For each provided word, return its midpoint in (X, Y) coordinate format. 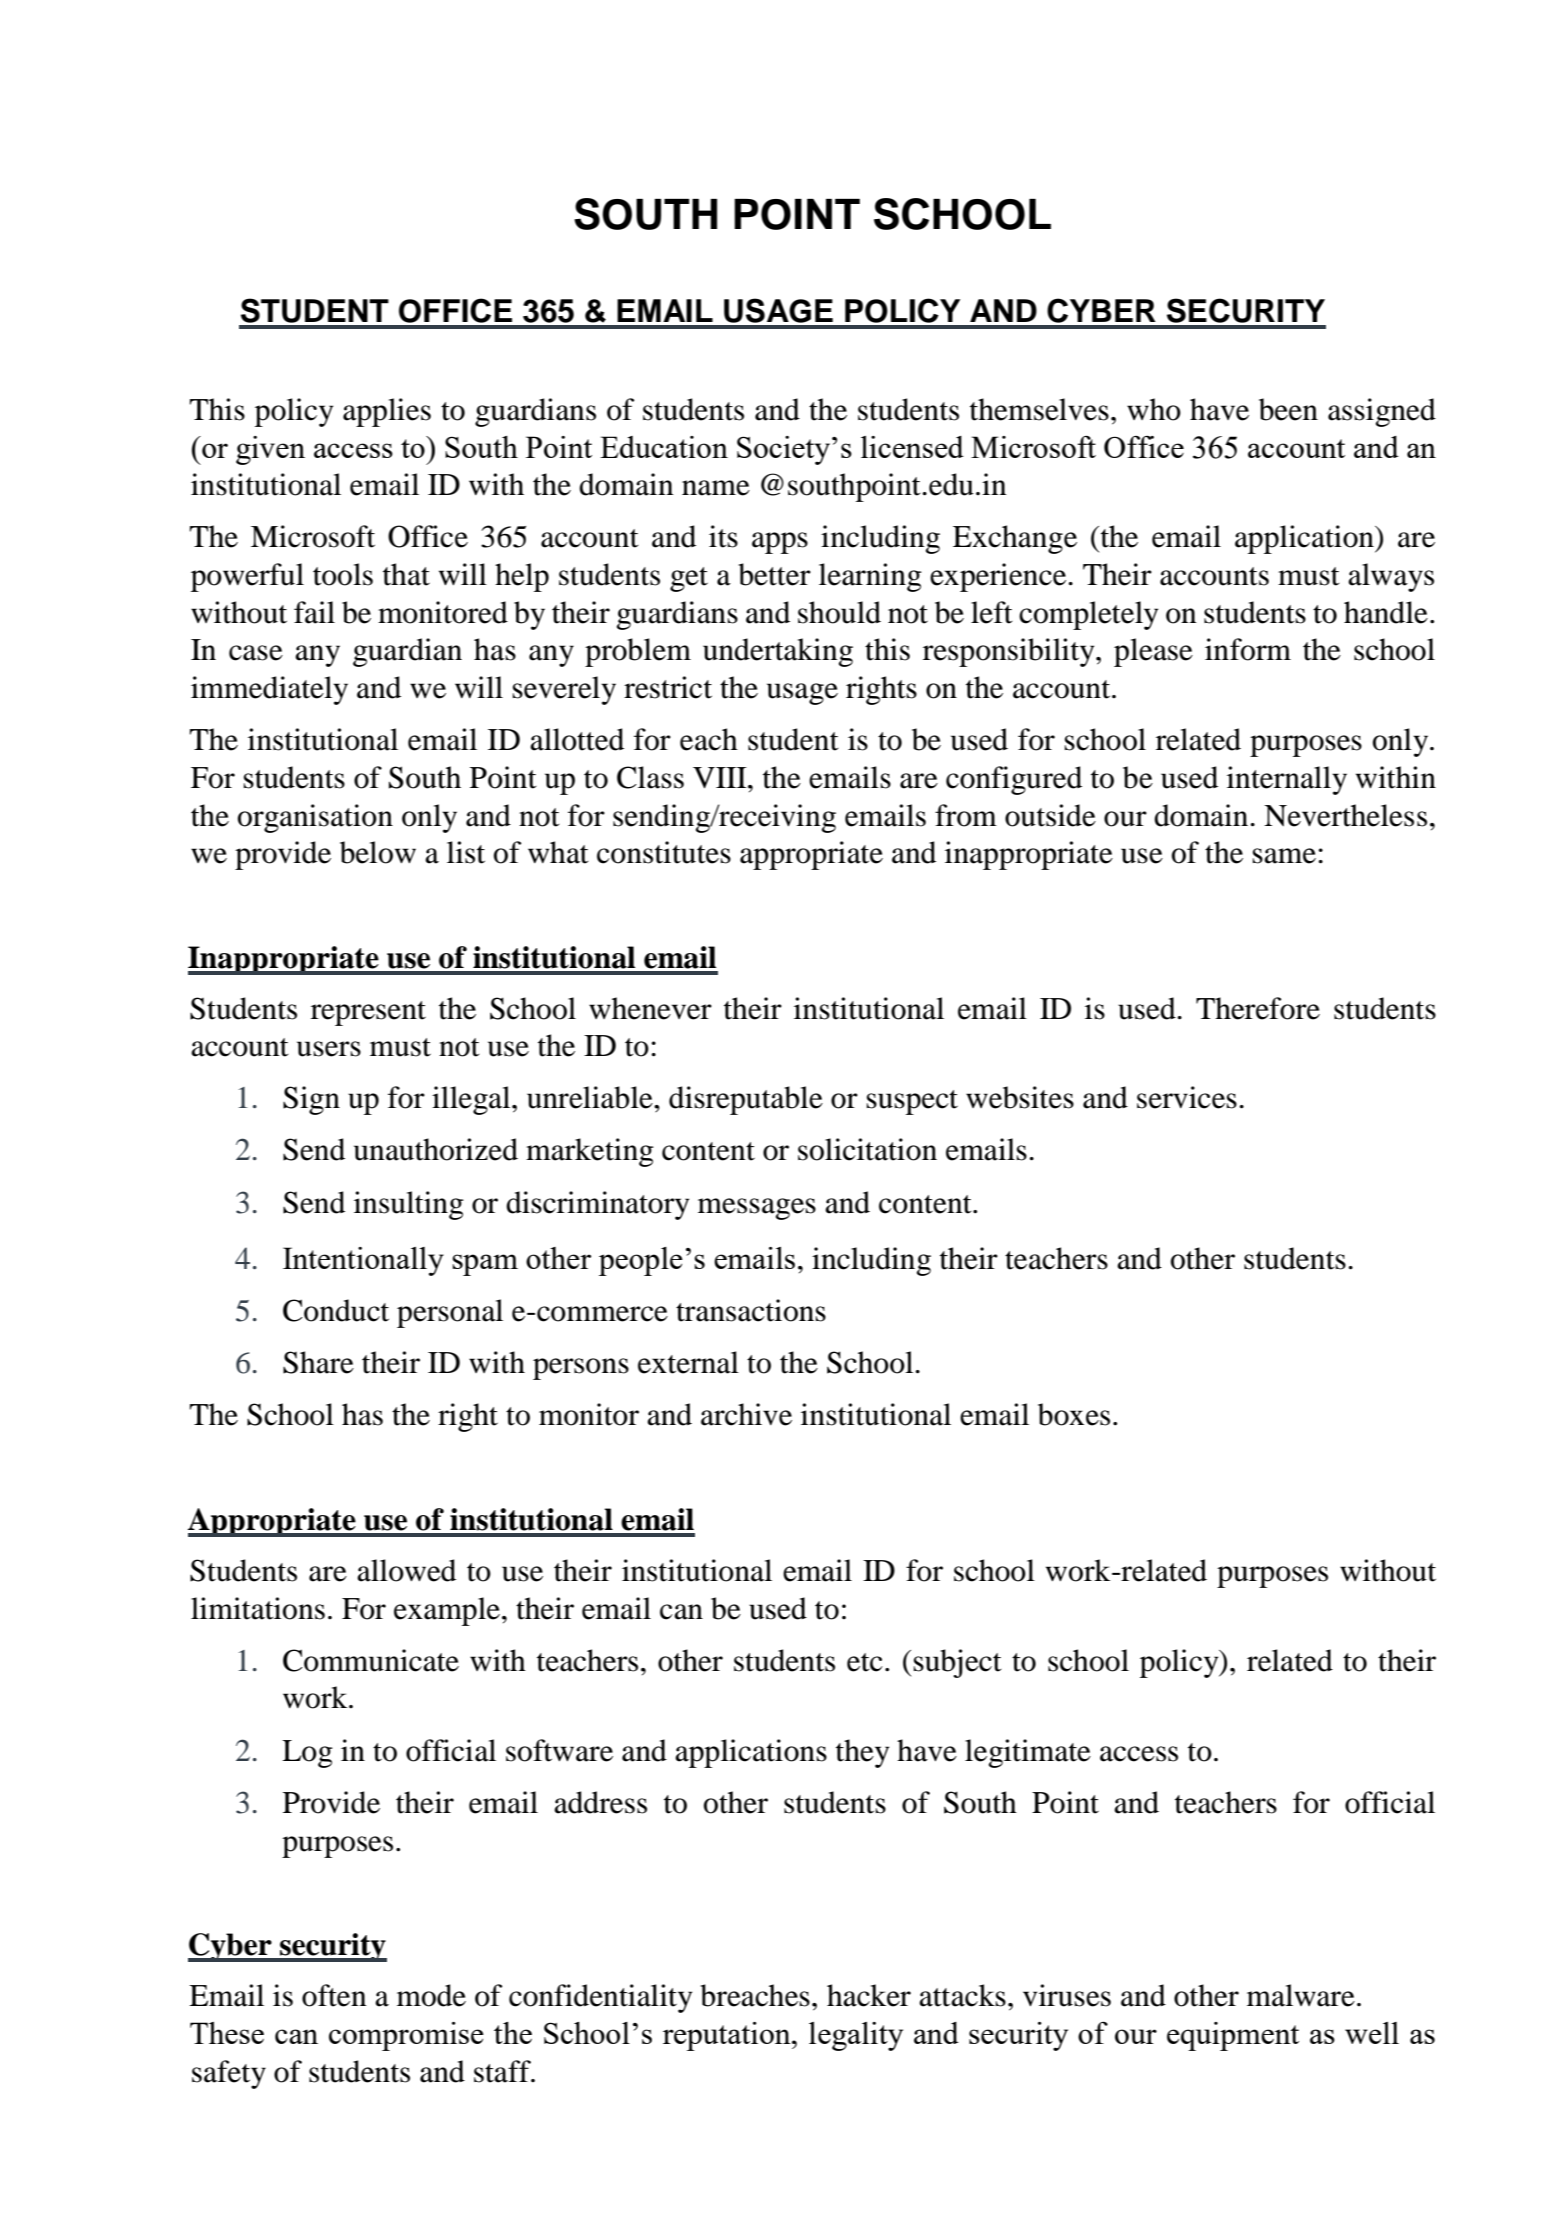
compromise (406, 2036)
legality (856, 2036)
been (1288, 409)
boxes (1074, 1414)
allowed (406, 1570)
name (716, 488)
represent (368, 1013)
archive (746, 1414)
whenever (650, 1008)
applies (387, 412)
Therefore (1258, 1008)
